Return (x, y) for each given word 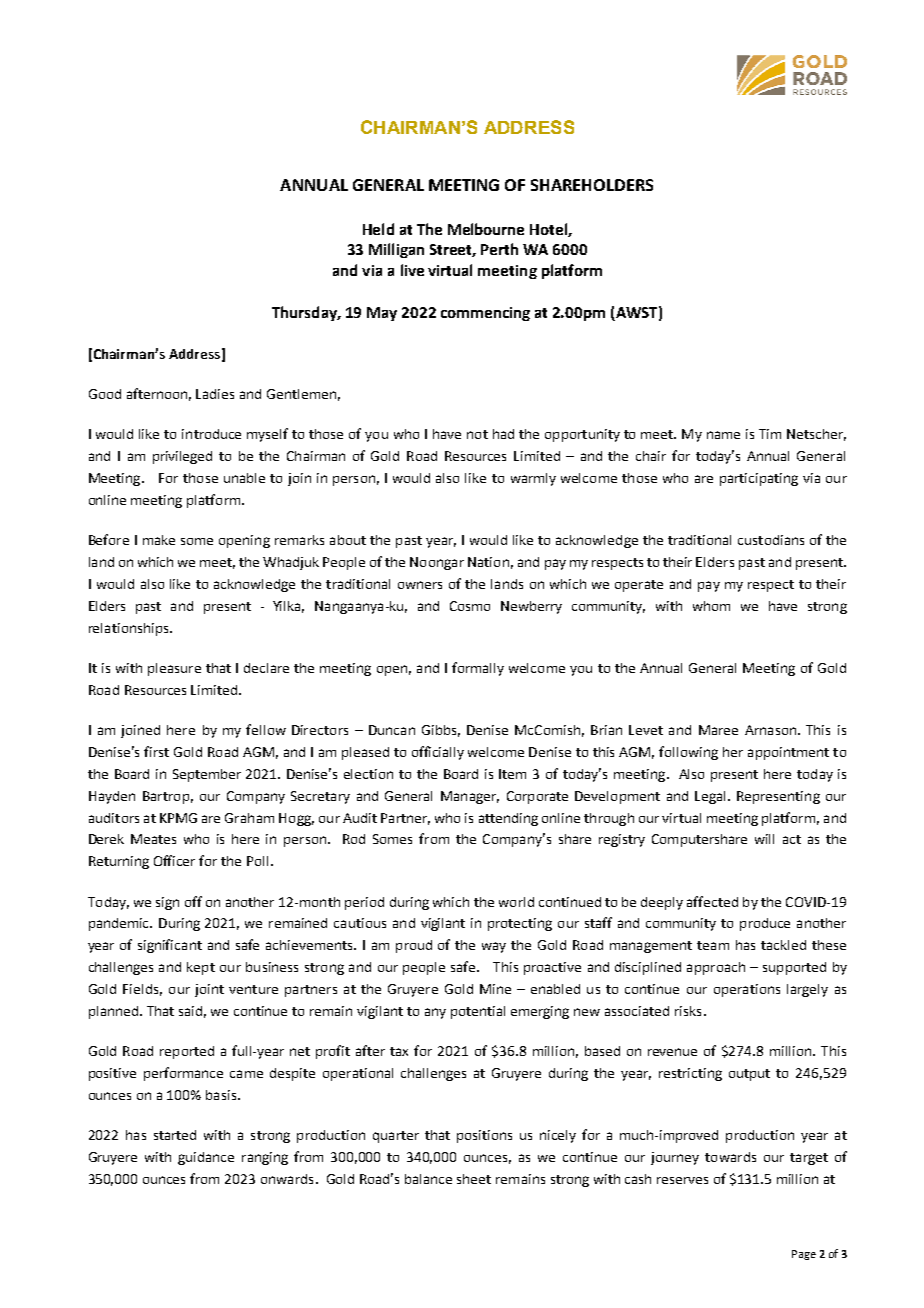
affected (712, 901)
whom (711, 606)
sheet (474, 1179)
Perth (499, 249)
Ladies (215, 394)
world (516, 902)
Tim (770, 434)
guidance (206, 1158)
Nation (488, 562)
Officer (174, 860)
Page (804, 1255)
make (159, 540)
